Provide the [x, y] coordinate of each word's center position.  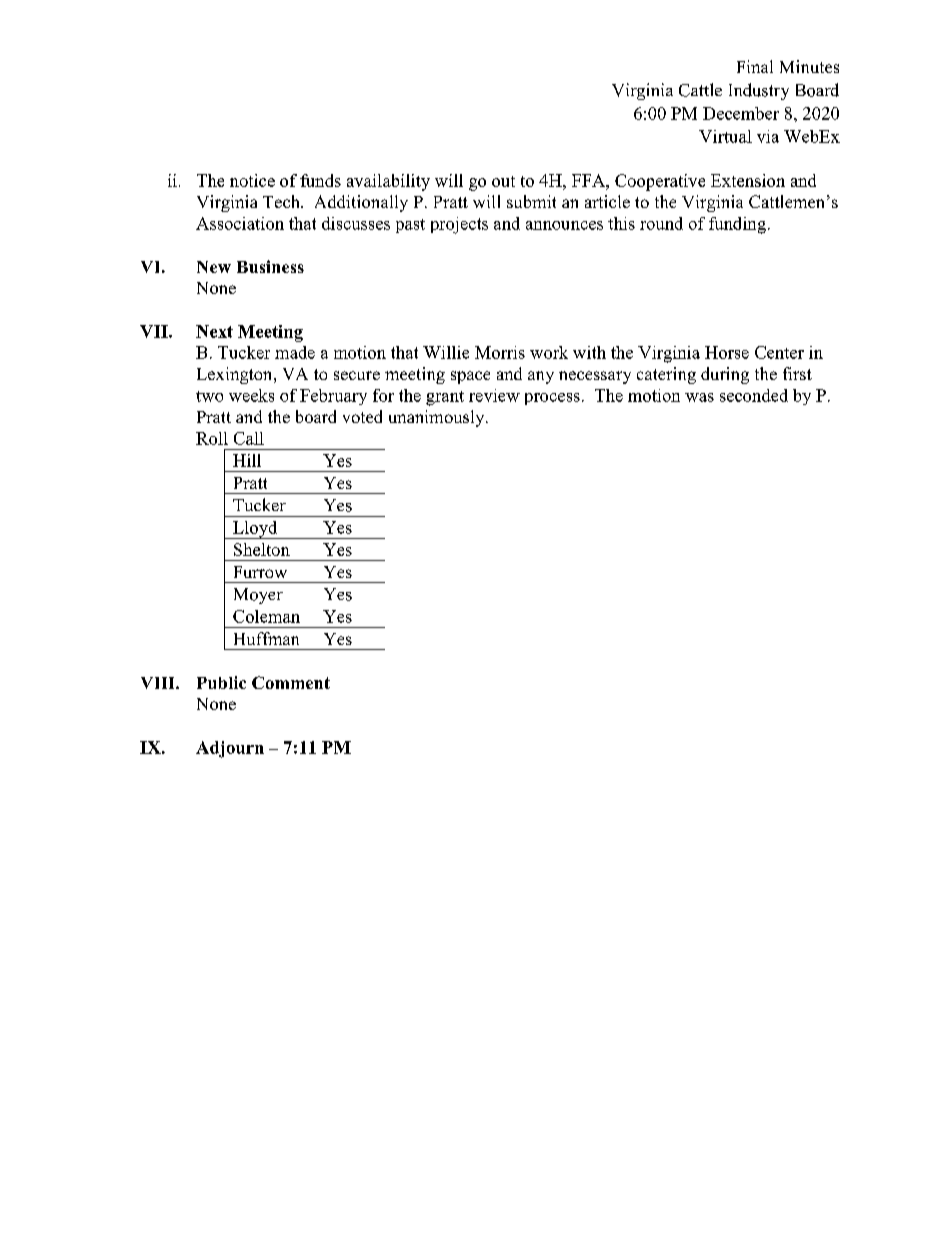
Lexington [236, 375]
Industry [759, 91]
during [725, 375]
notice [252, 180]
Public [221, 682]
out [503, 181]
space [470, 377]
